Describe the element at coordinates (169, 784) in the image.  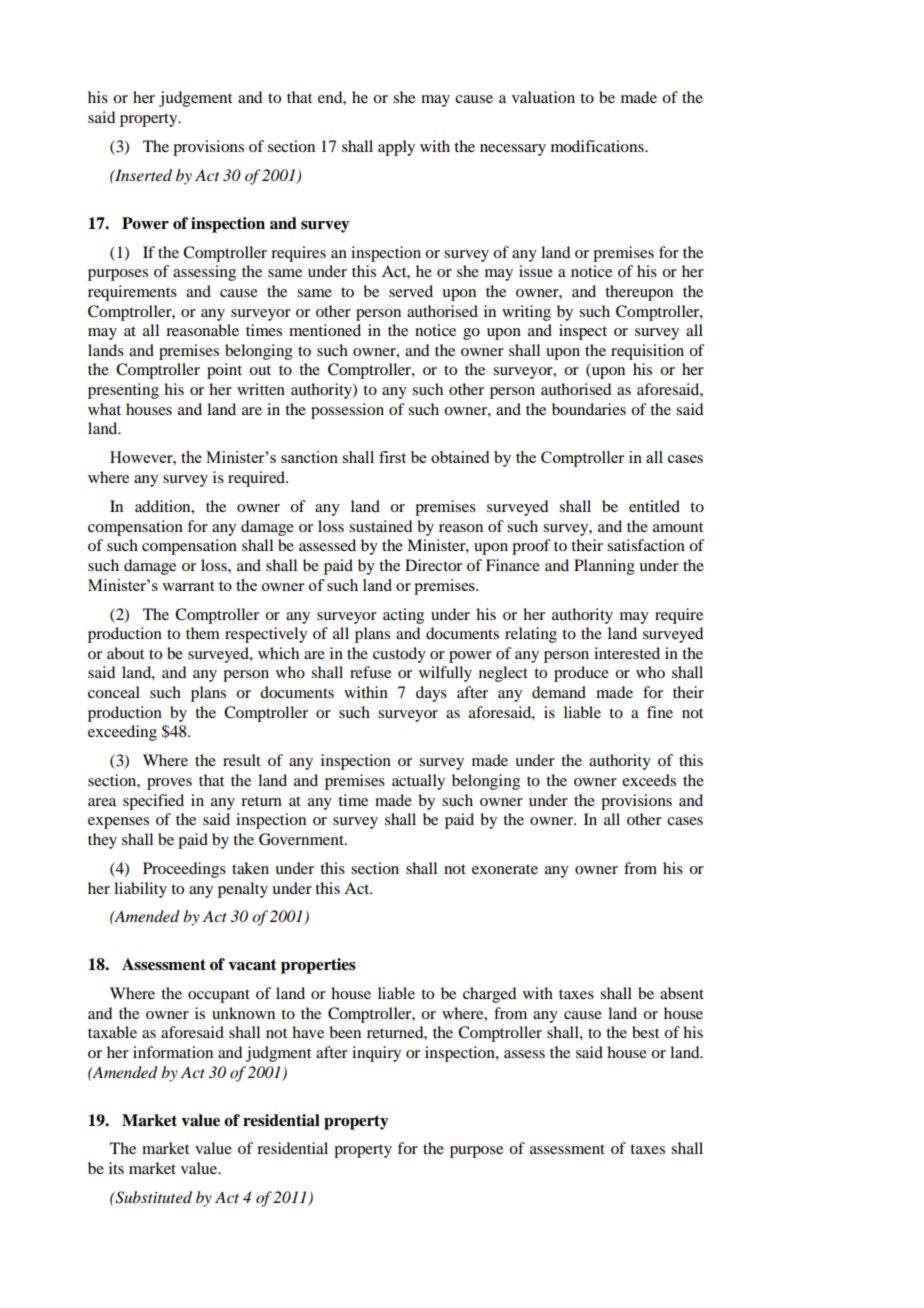
I see `proves` at that location.
